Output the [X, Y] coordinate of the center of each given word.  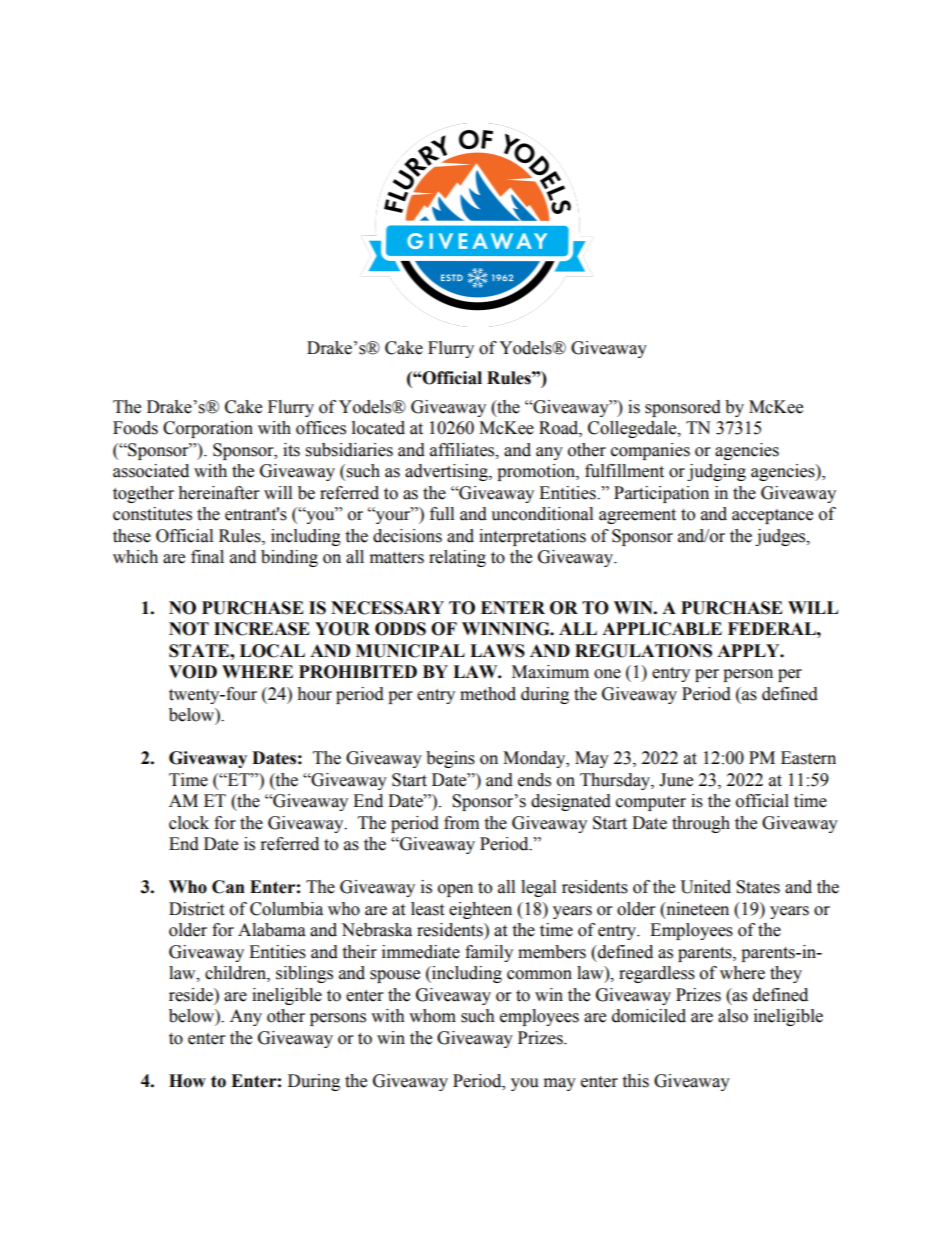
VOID [193, 672]
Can [228, 887]
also [733, 1016]
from [461, 823]
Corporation [208, 429]
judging [716, 472]
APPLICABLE [662, 629]
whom [432, 1016]
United [705, 887]
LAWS [497, 651]
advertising [447, 472]
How [187, 1081]
